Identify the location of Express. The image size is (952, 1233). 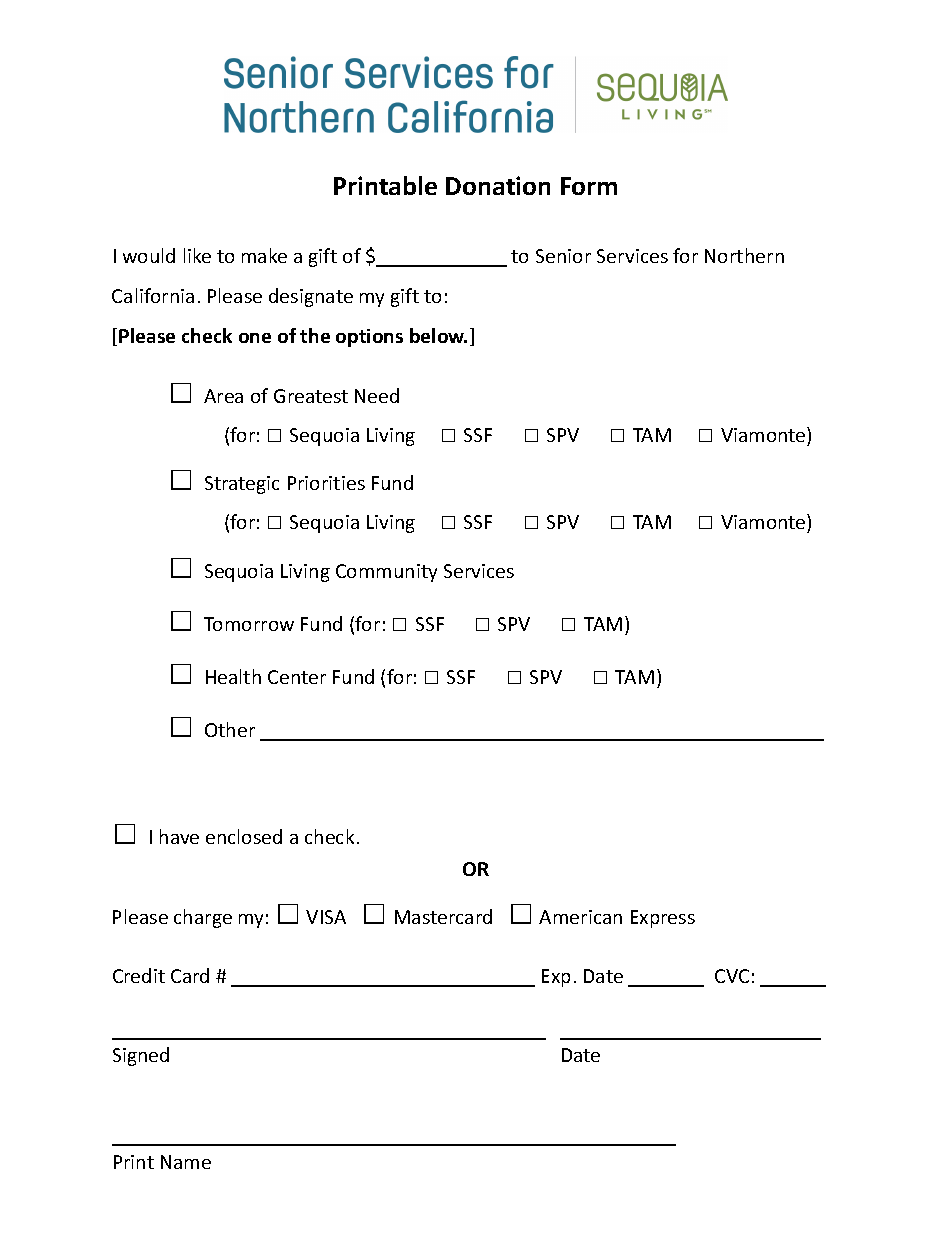
(663, 919).
